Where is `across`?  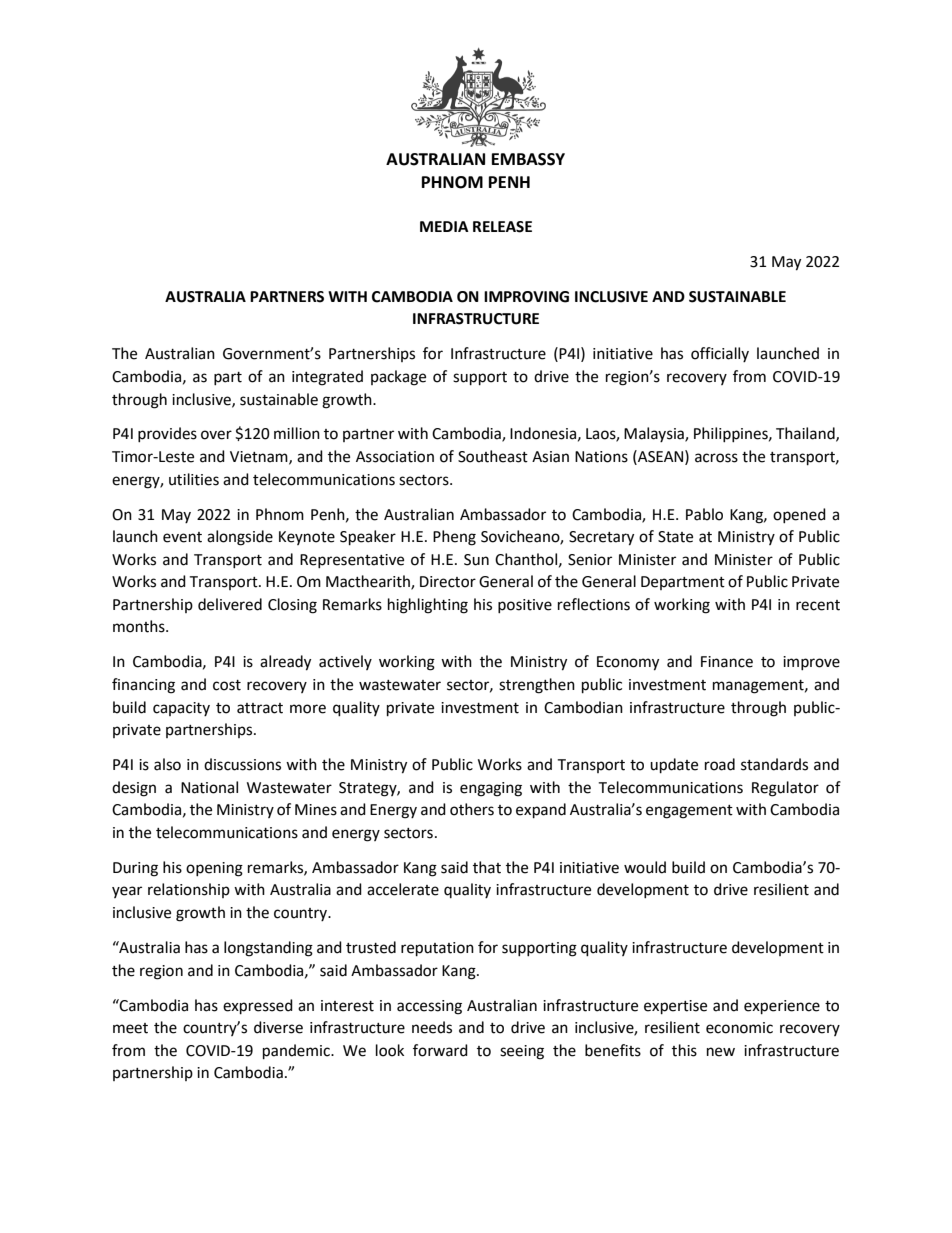 across is located at coordinates (716, 458).
